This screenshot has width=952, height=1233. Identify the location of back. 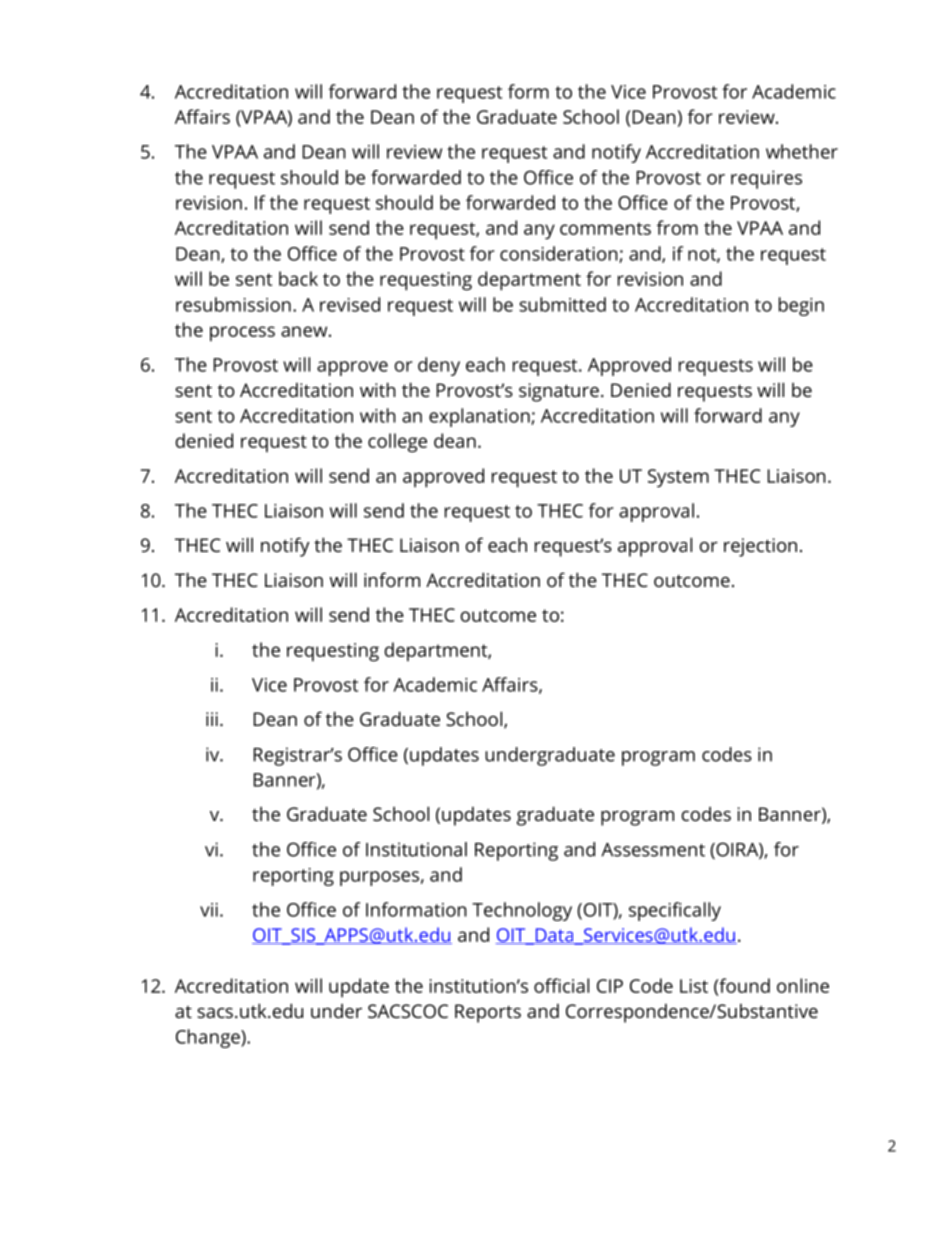
(298, 278).
